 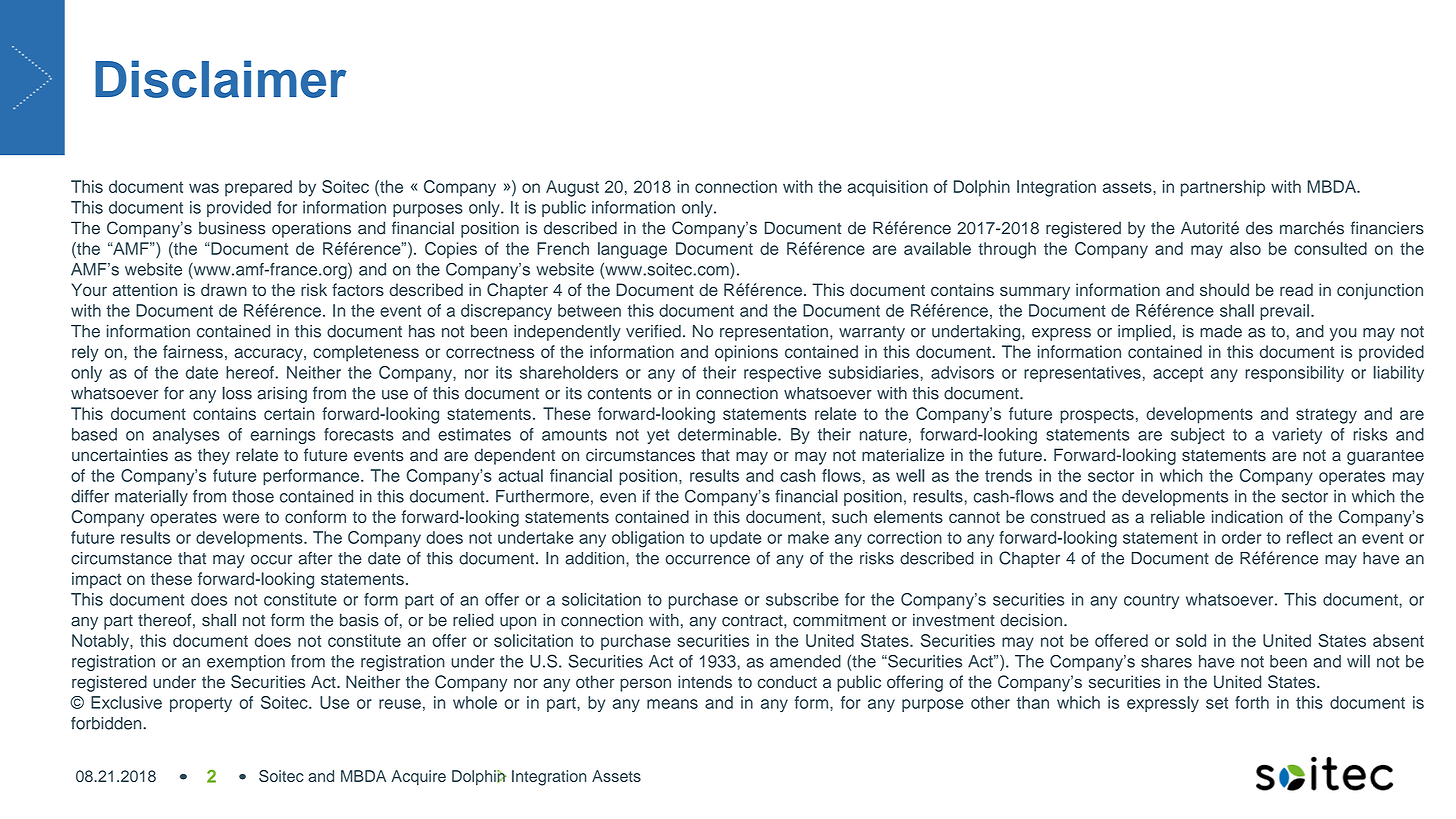 I want to click on determinable, so click(x=728, y=434).
